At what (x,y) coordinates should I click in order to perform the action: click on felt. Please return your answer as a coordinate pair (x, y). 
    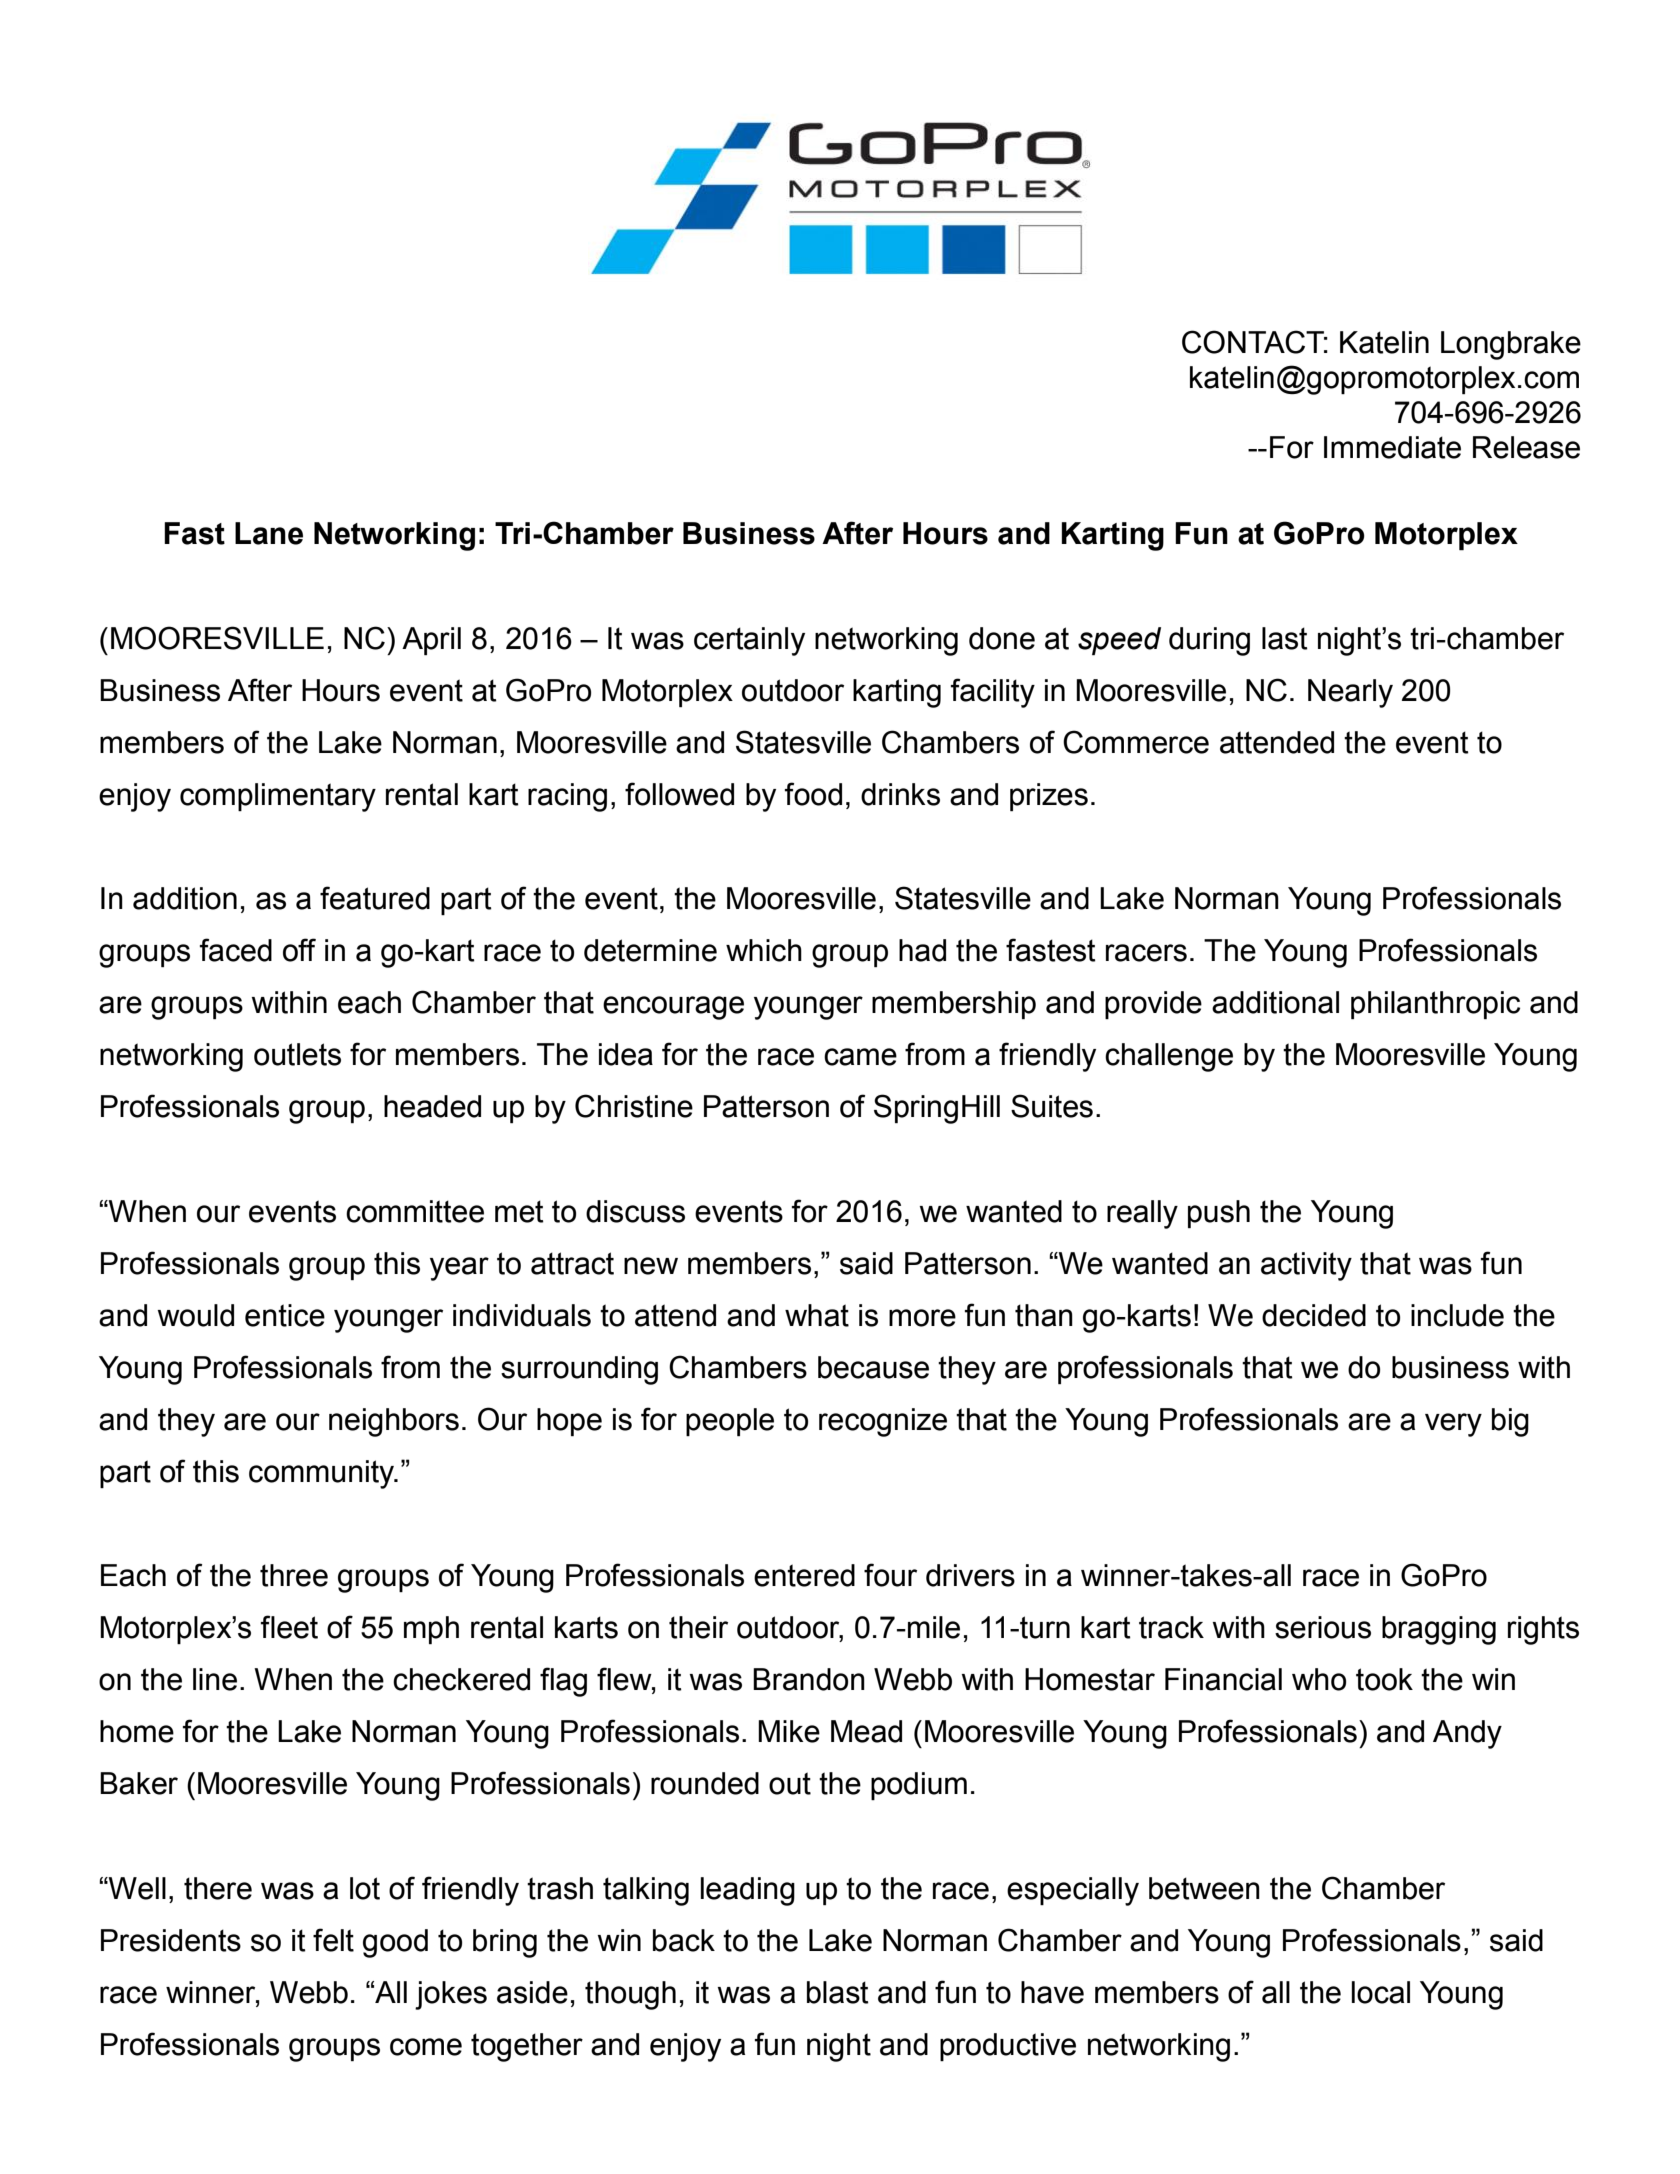
    Looking at the image, I should click on (333, 1940).
